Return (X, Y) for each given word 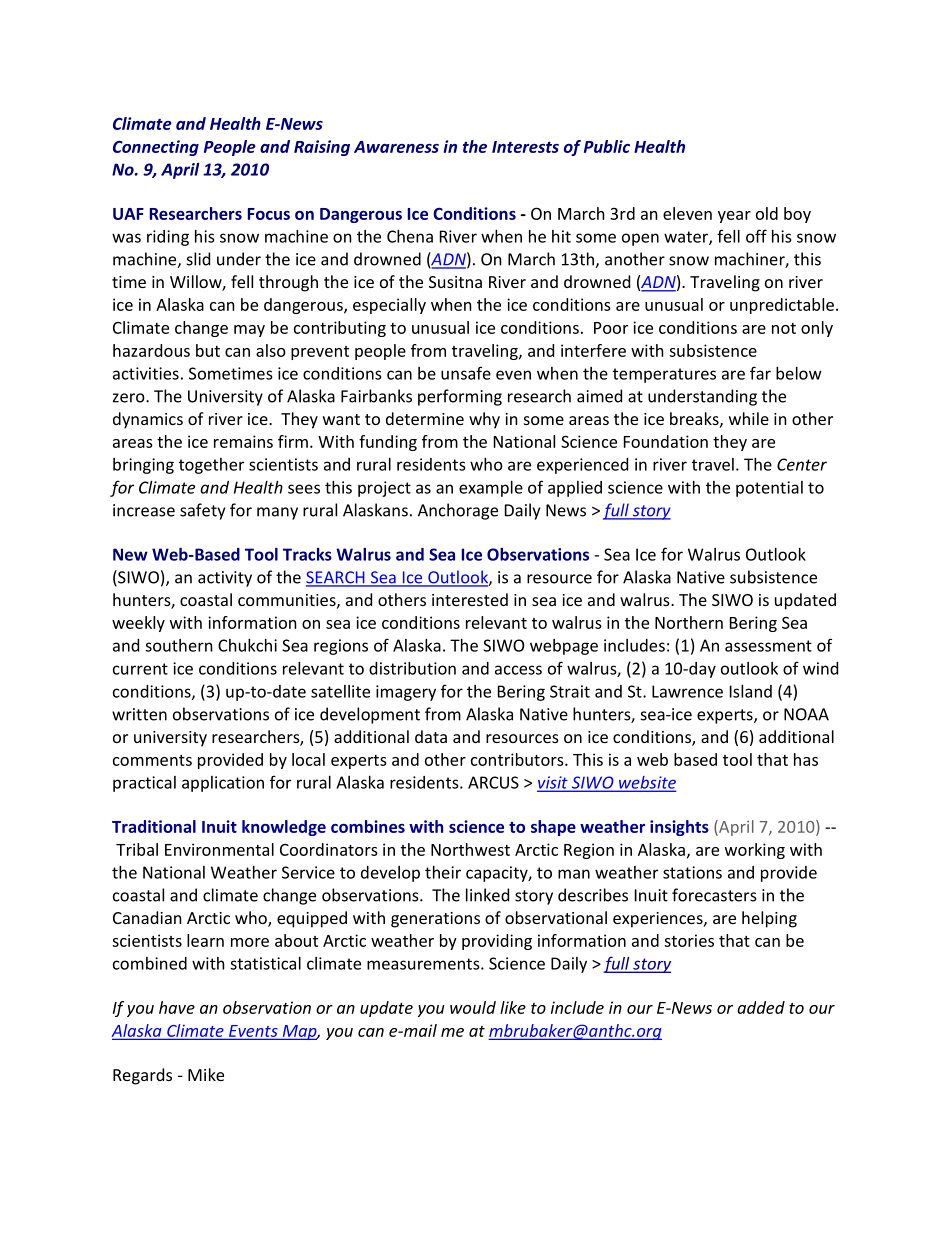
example (491, 489)
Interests (525, 147)
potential (769, 489)
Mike (206, 1074)
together (211, 466)
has (806, 759)
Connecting (156, 148)
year (734, 217)
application (223, 784)
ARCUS (493, 782)
